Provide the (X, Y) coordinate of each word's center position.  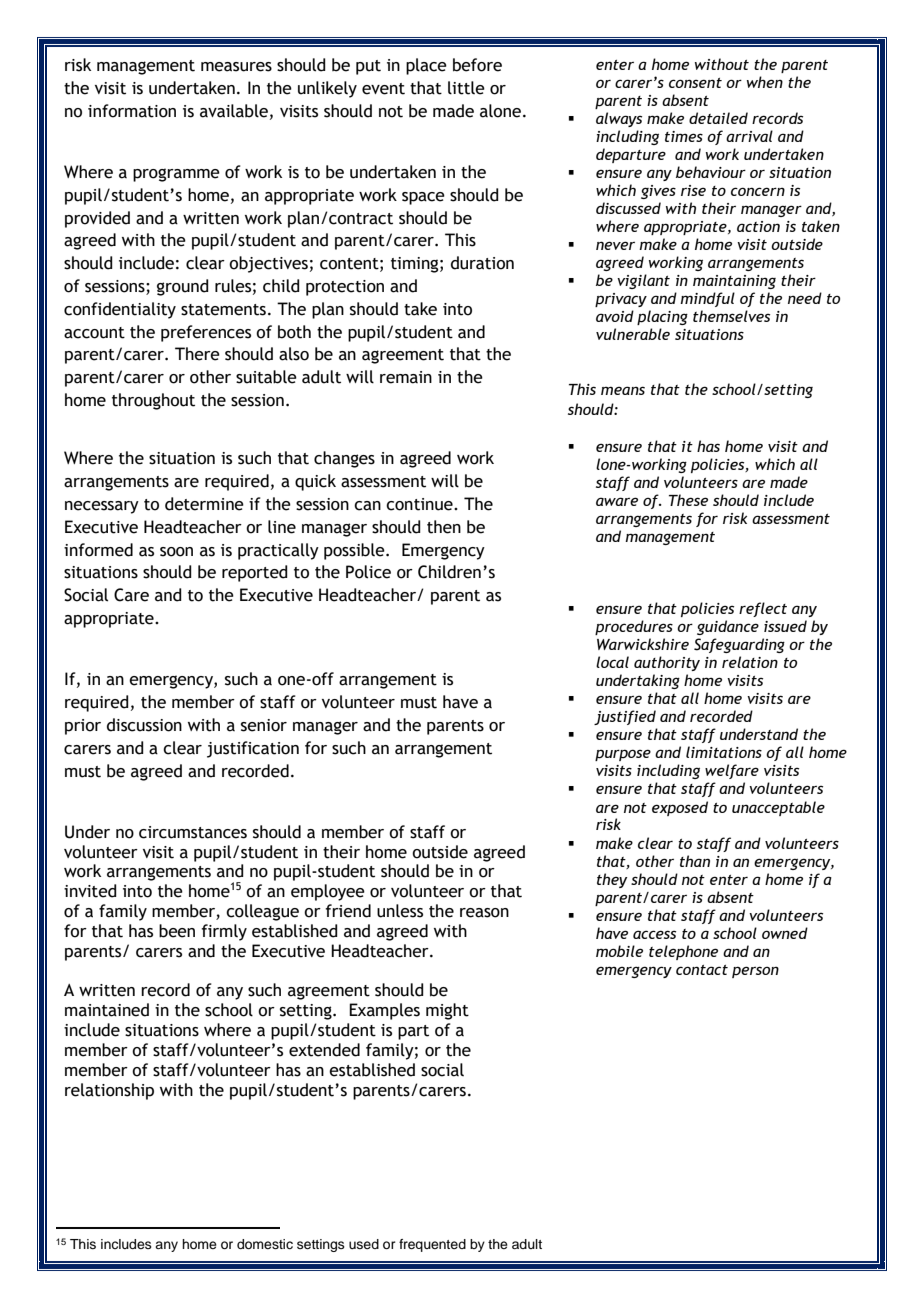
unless (400, 911)
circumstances (193, 832)
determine (204, 504)
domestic (265, 1244)
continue (420, 504)
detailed (718, 118)
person (755, 972)
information (132, 111)
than (695, 861)
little (466, 88)
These (688, 500)
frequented (432, 1245)
